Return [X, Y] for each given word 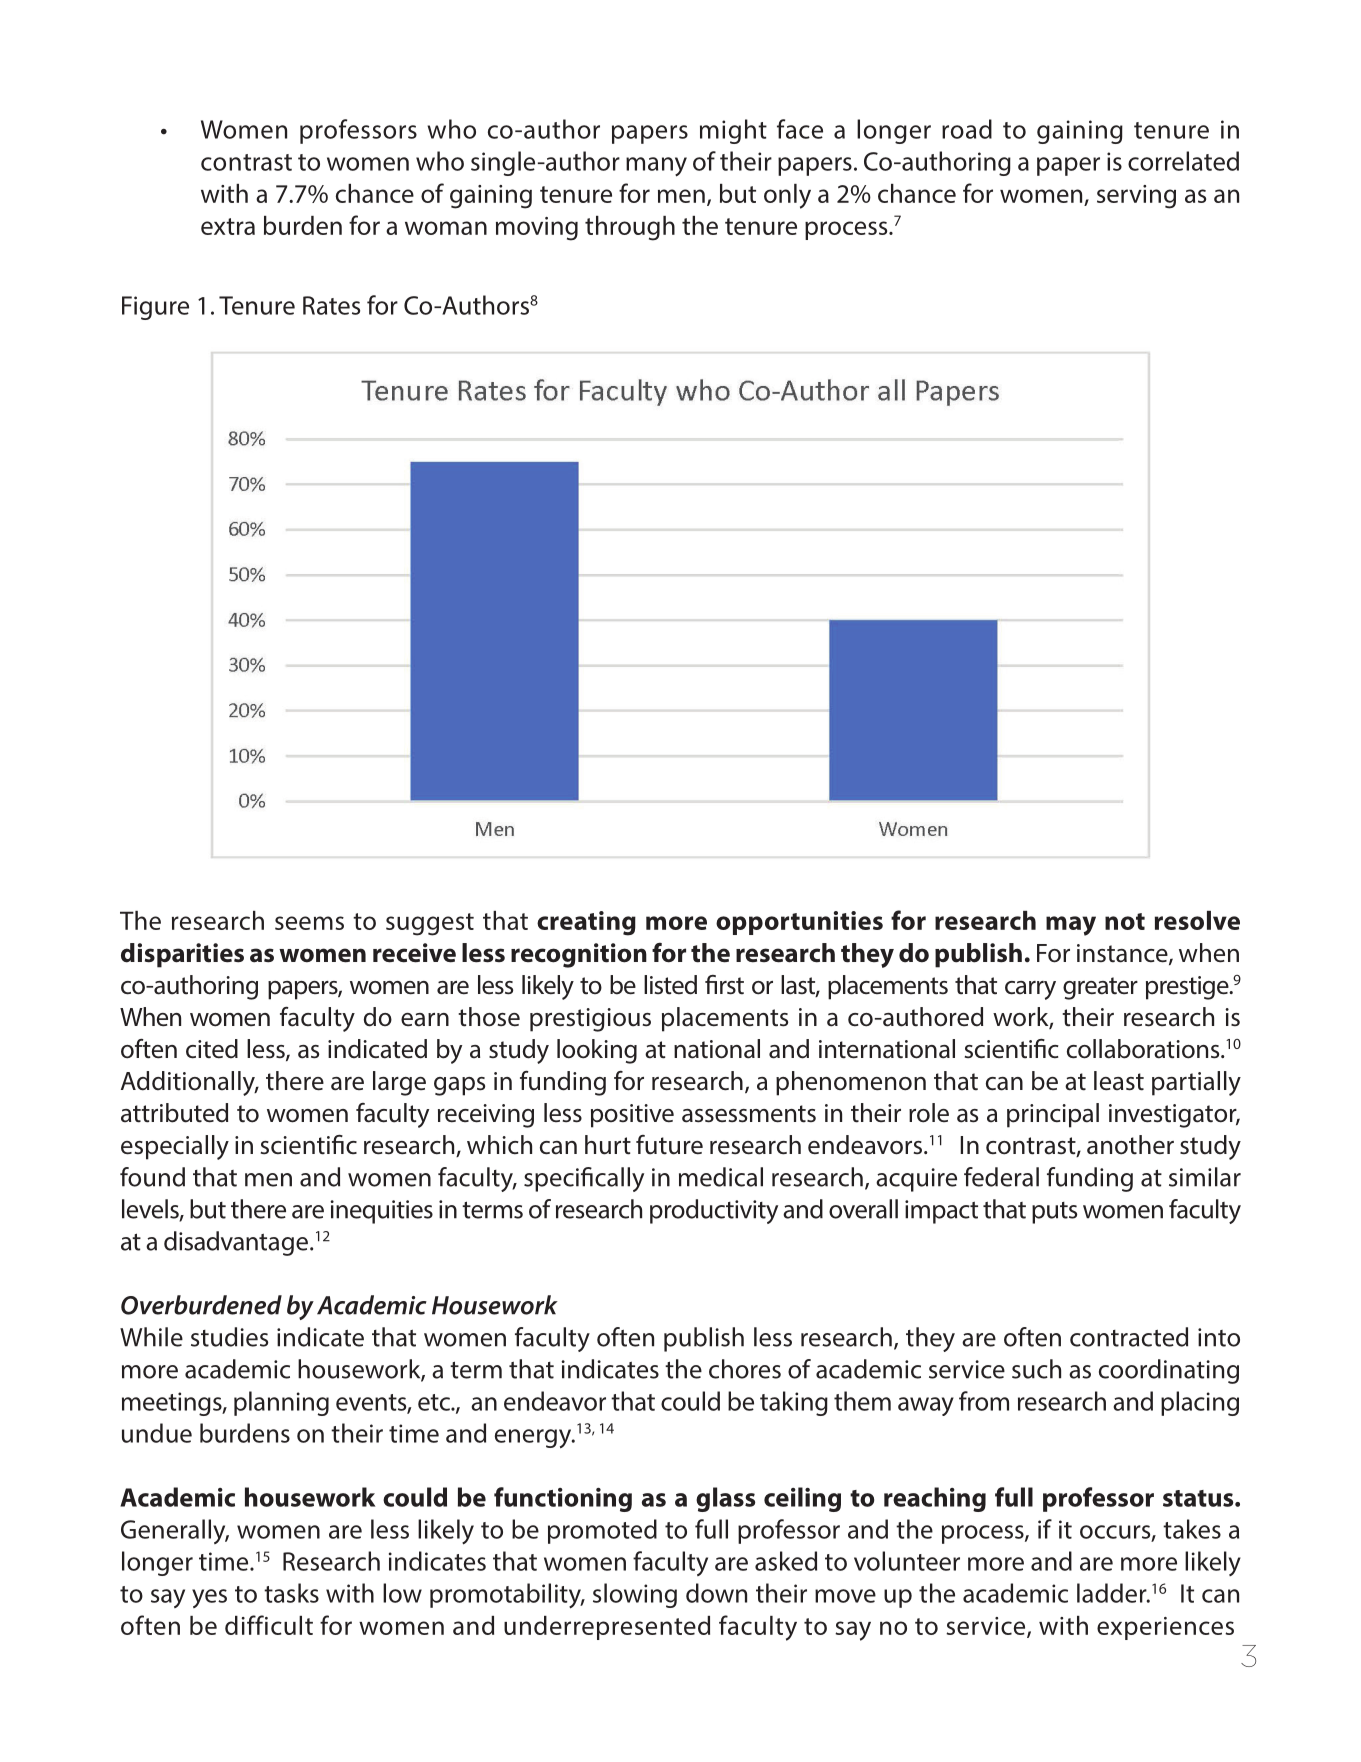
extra [228, 226]
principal [1053, 1115]
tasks [291, 1593]
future [669, 1145]
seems [309, 923]
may [1071, 926]
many [656, 167]
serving [1136, 197]
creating [586, 923]
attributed [174, 1113]
